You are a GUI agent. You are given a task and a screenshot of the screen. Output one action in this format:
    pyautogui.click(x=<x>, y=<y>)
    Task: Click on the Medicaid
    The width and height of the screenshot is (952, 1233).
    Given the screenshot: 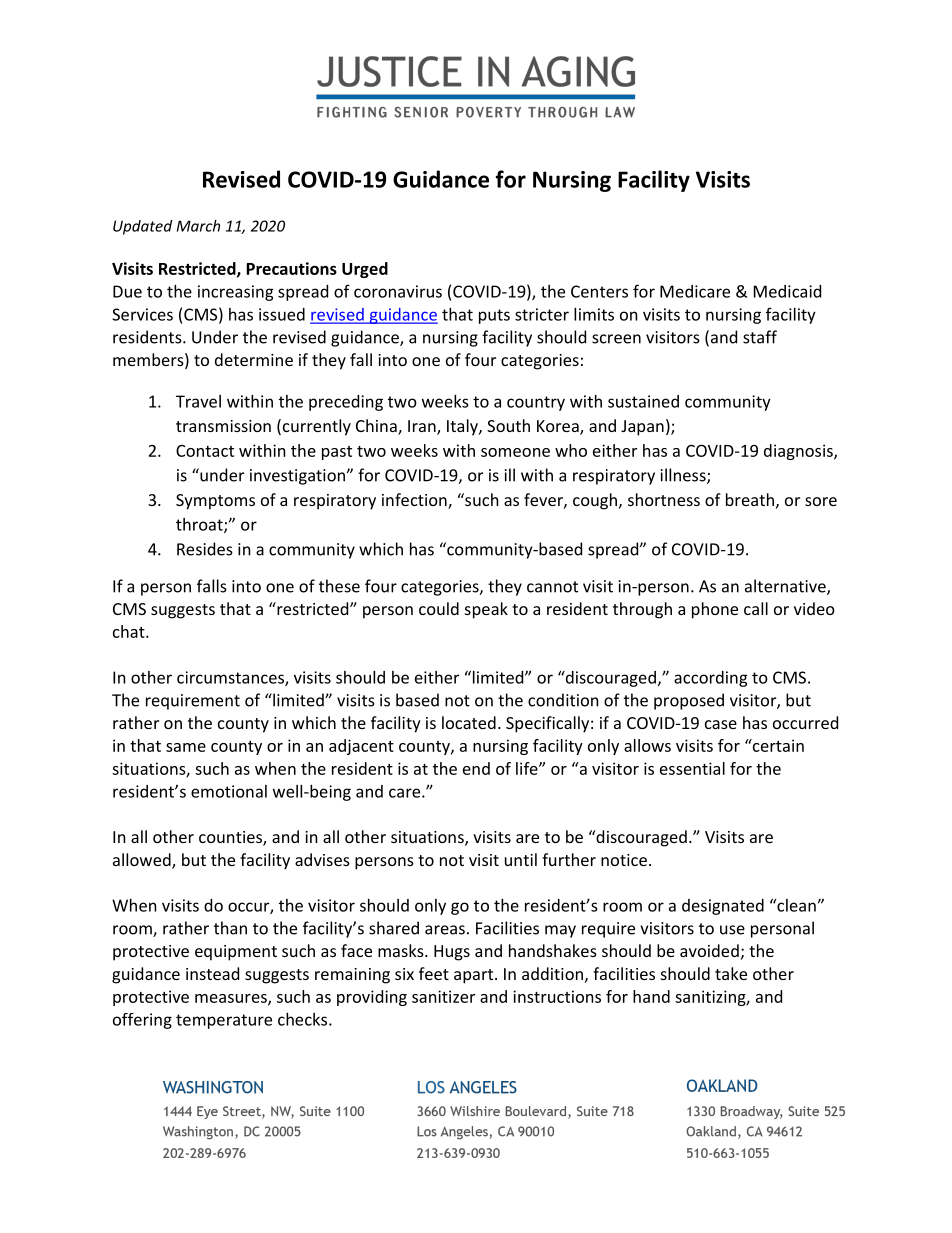 What is the action you would take?
    pyautogui.click(x=787, y=291)
